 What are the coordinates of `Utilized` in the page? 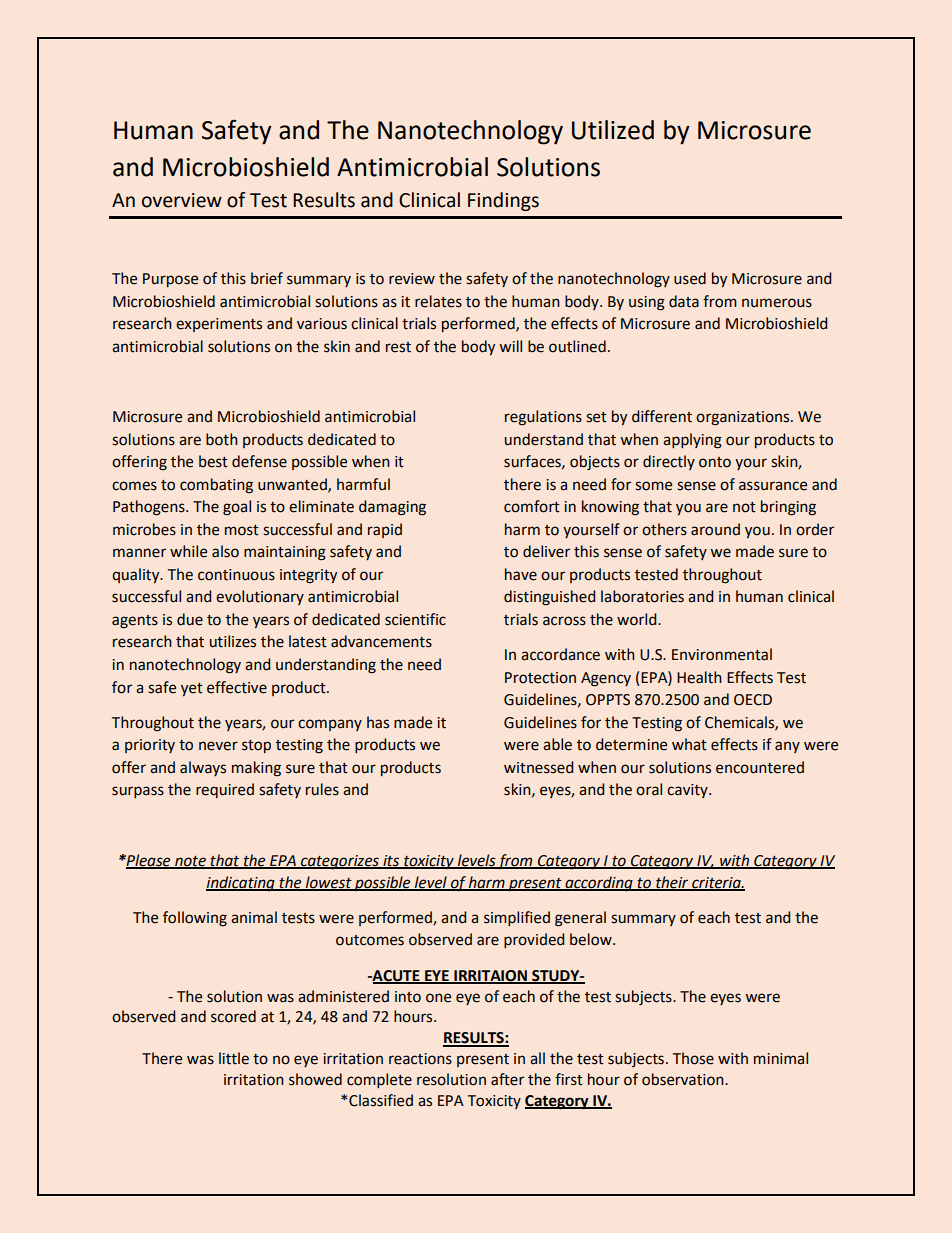 It's located at (613, 130).
